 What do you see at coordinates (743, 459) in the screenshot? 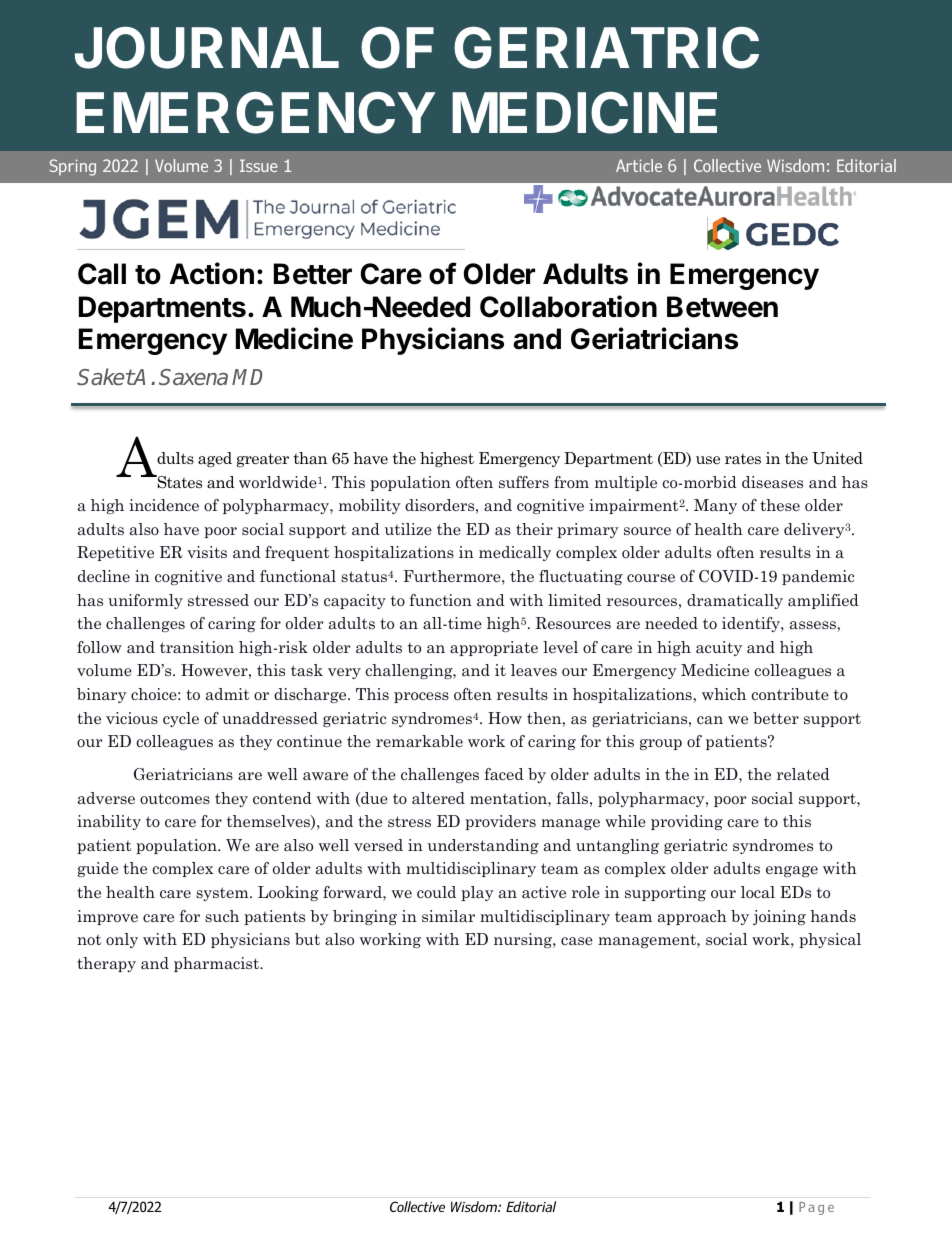
I see `rates` at bounding box center [743, 459].
